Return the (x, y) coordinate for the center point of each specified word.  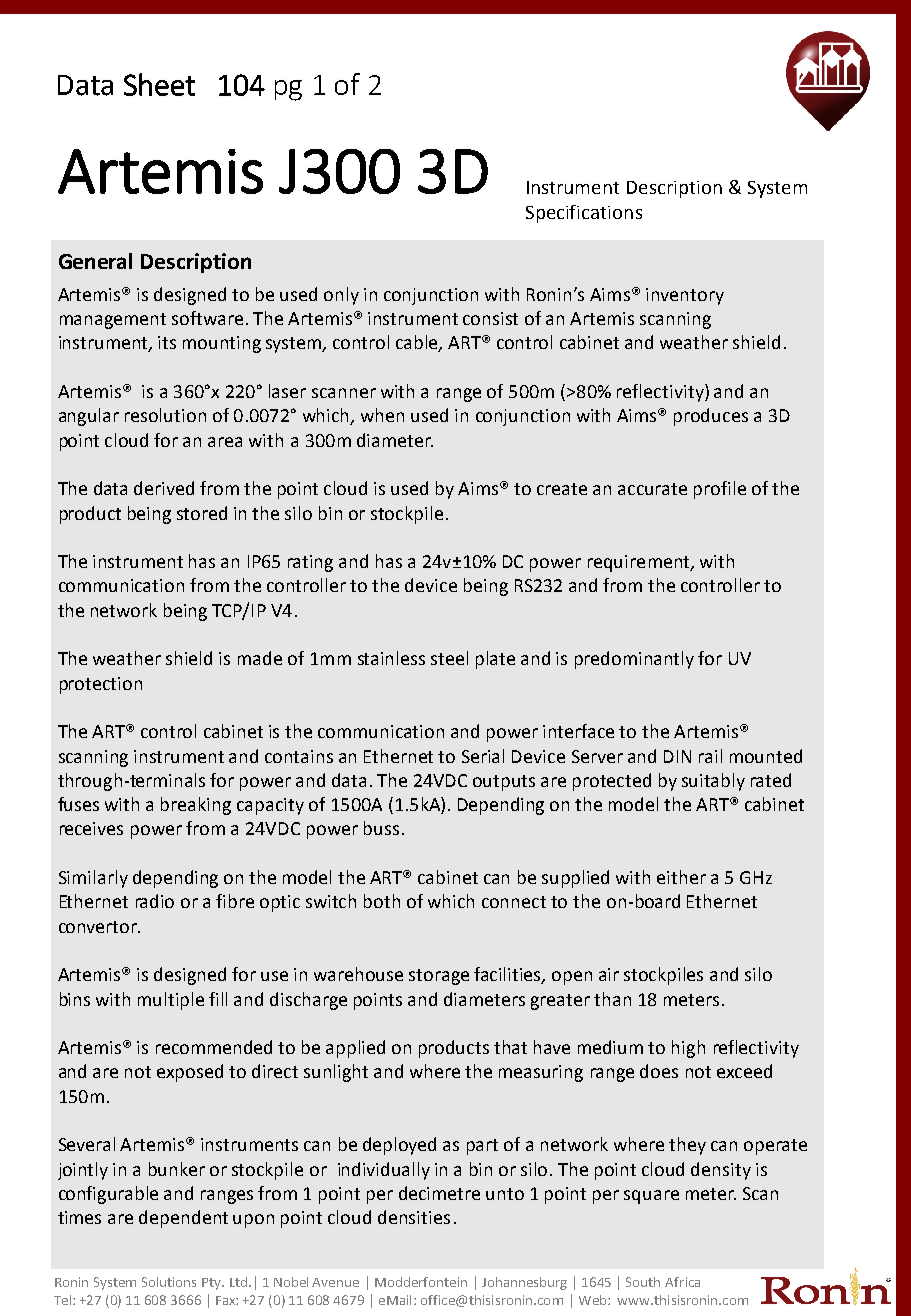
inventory (685, 296)
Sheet (159, 84)
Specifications (584, 214)
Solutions (169, 1282)
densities (414, 1217)
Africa (682, 1282)
